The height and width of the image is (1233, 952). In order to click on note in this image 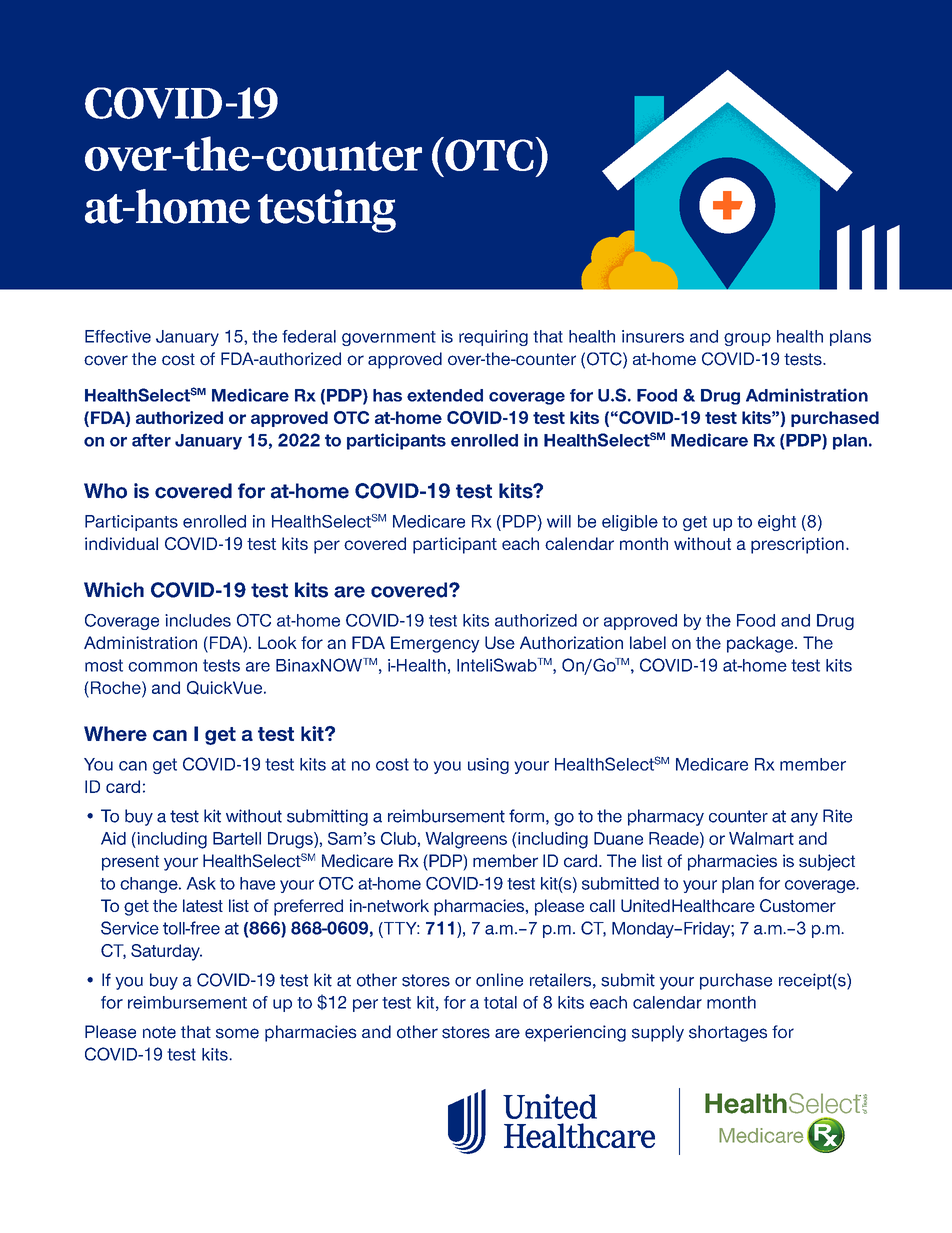, I will do `click(159, 1032)`.
